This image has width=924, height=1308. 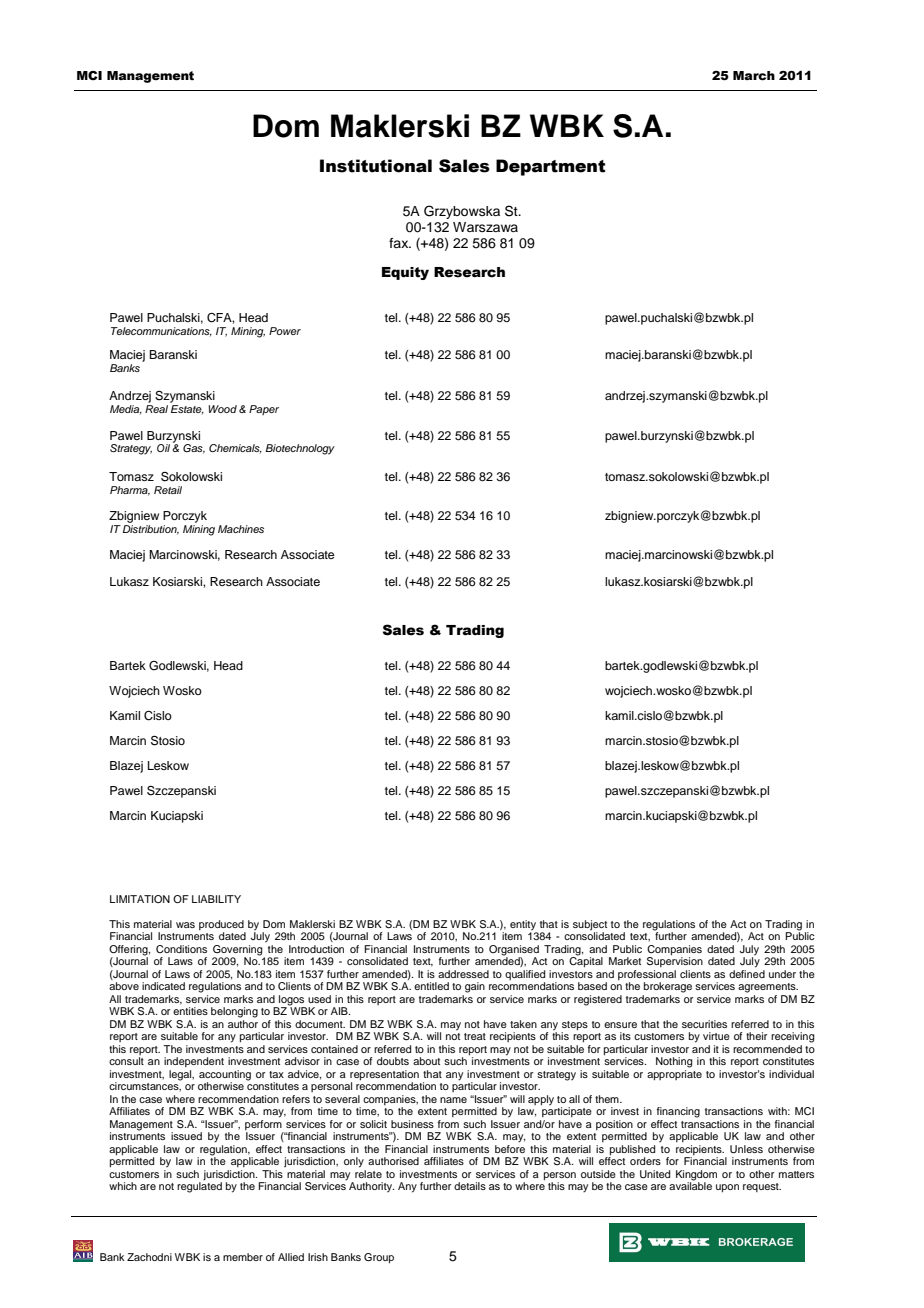 I want to click on regulated, so click(x=199, y=1187).
